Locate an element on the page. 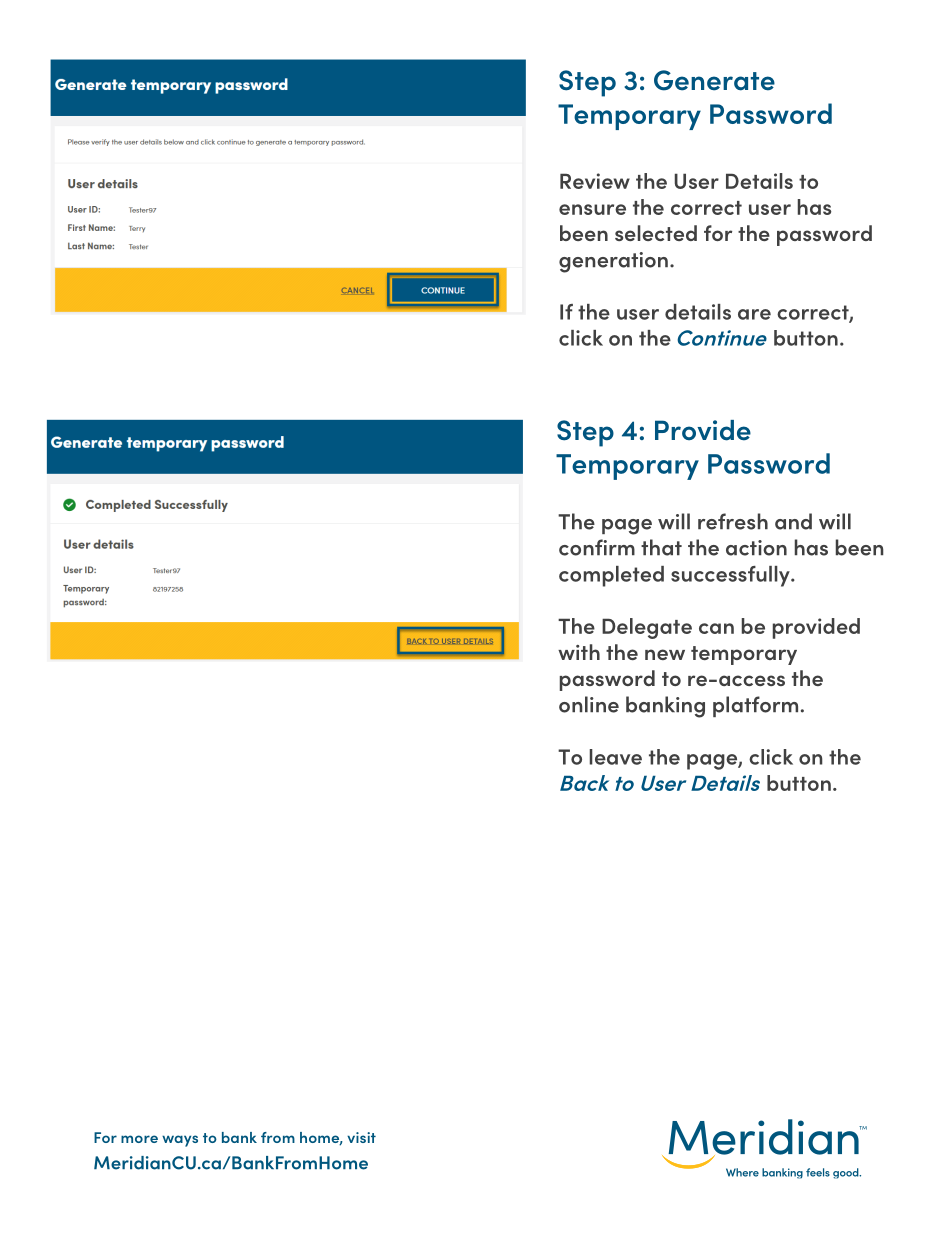  refresh is located at coordinates (733, 521).
